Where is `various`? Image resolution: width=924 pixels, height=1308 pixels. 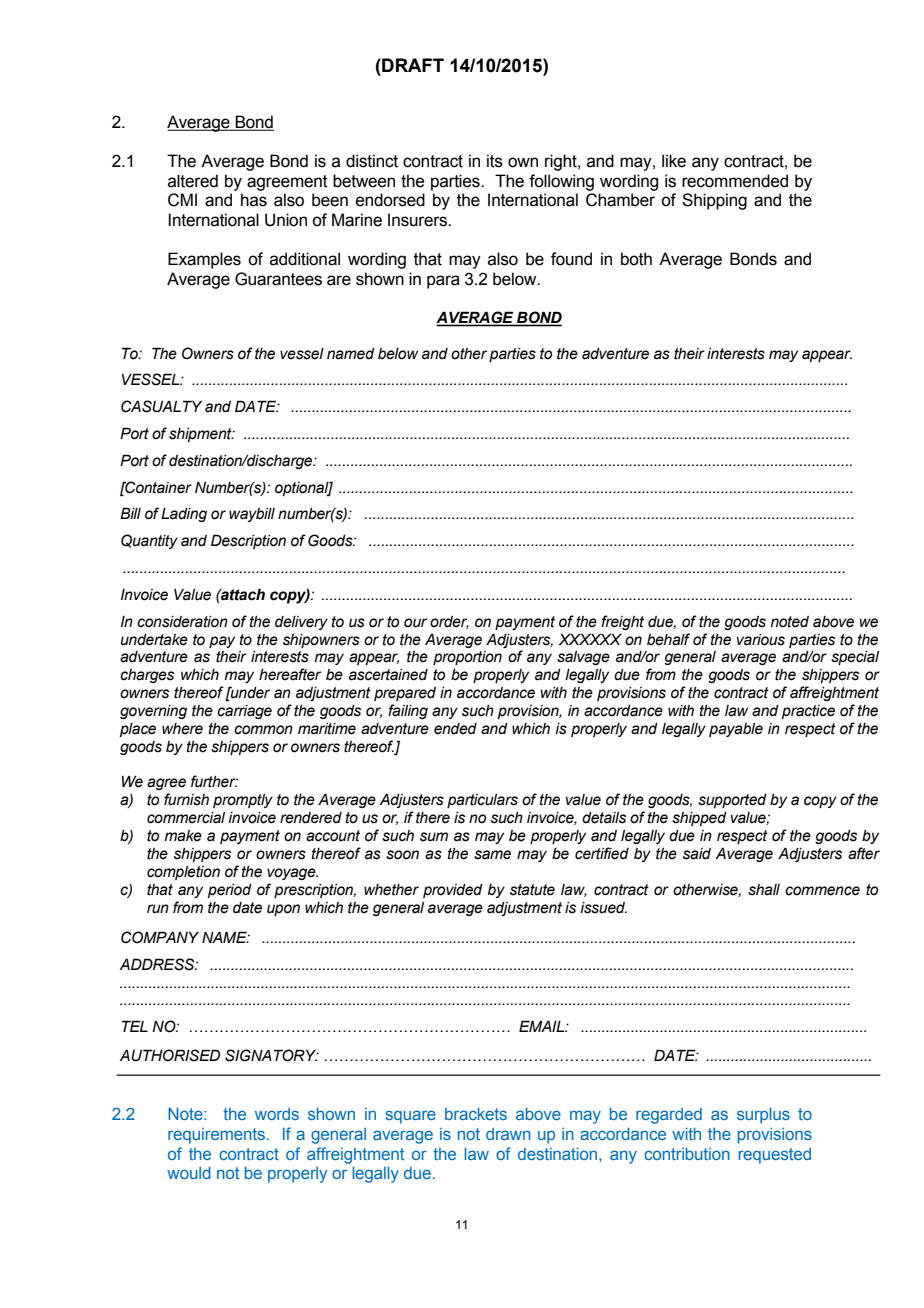 various is located at coordinates (761, 640).
